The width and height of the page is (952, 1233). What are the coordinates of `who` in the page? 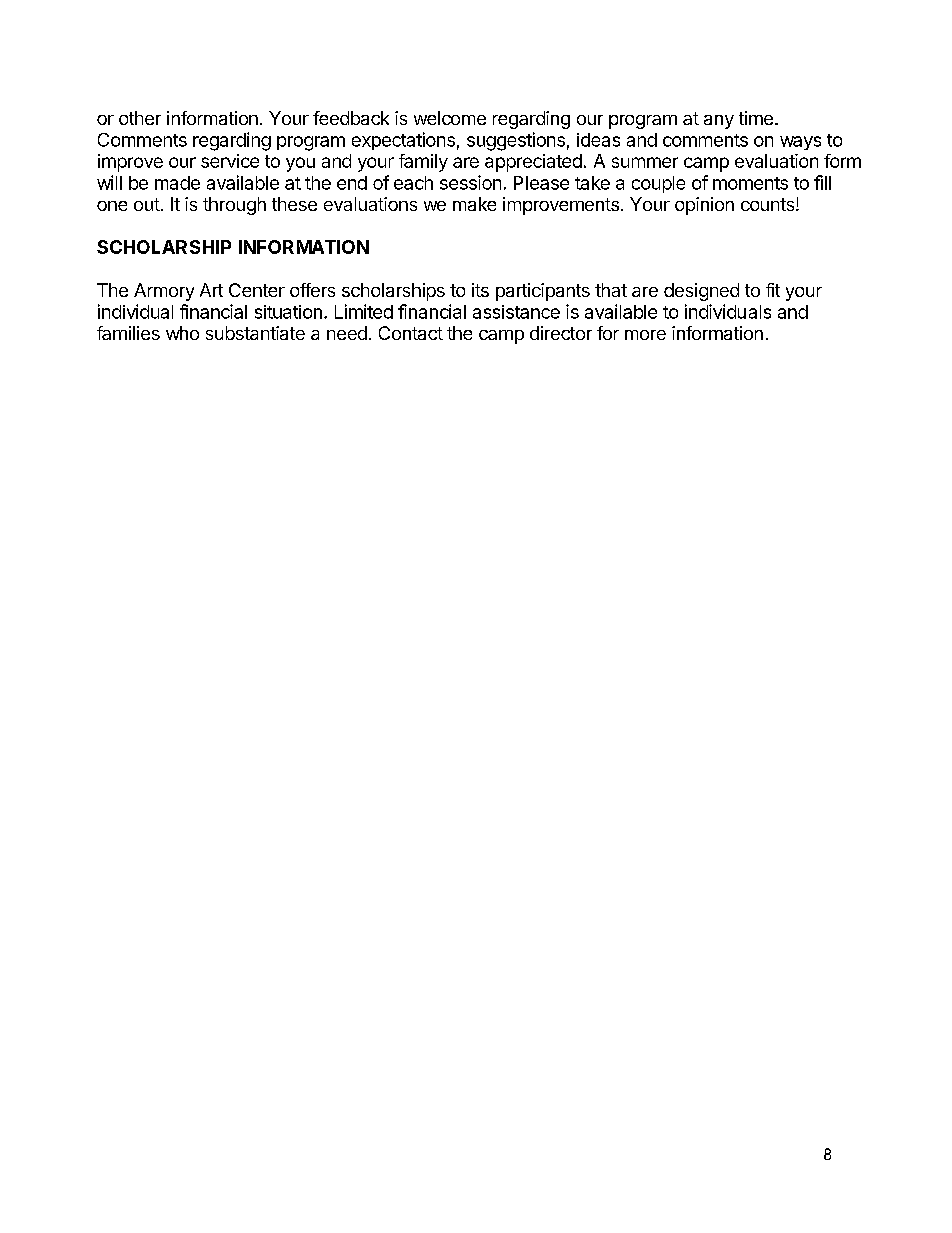 It's located at (182, 333).
